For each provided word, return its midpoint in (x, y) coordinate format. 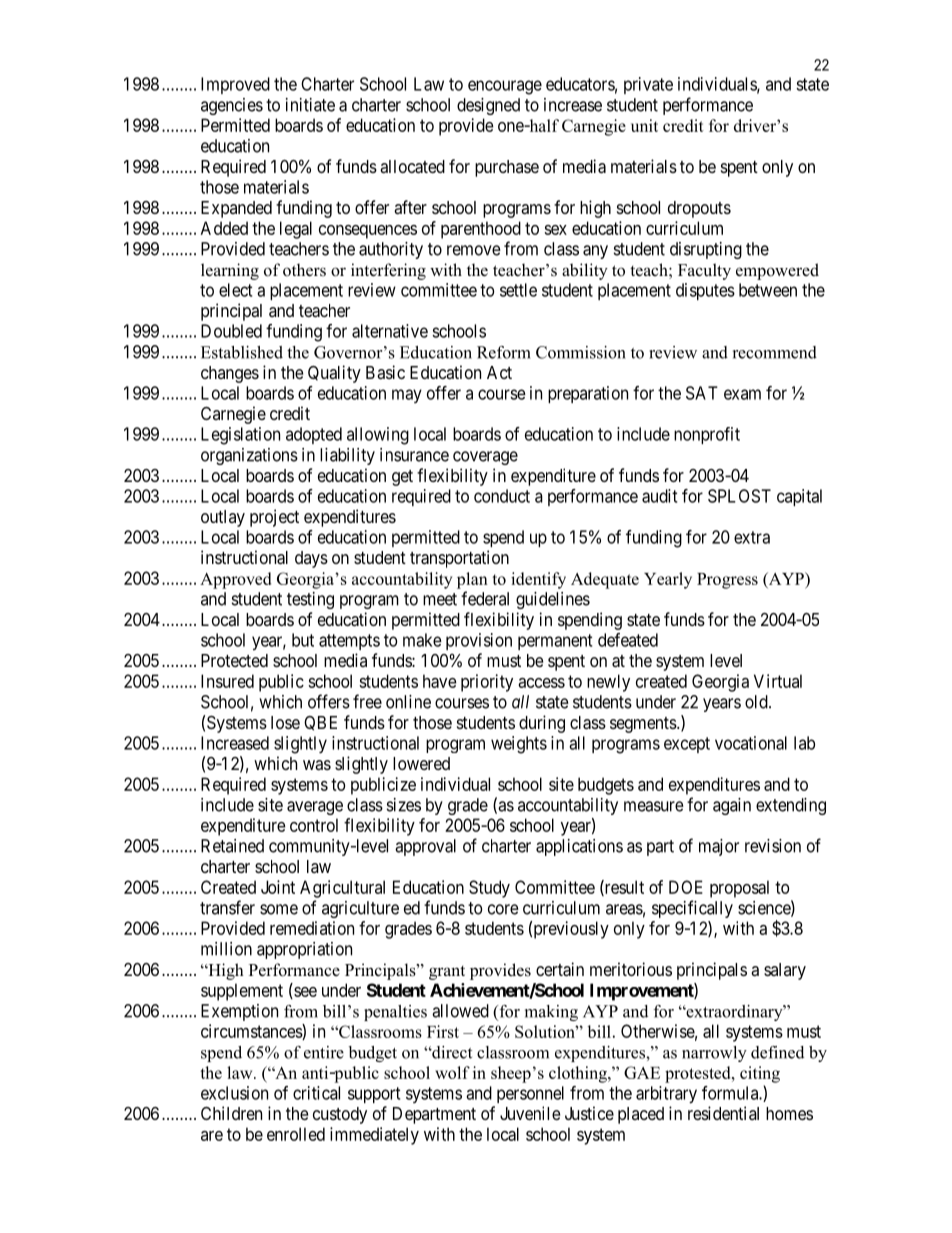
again (732, 806)
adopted (314, 435)
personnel (530, 1094)
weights (519, 745)
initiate (310, 105)
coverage (485, 458)
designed (488, 106)
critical (316, 1093)
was (317, 765)
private (648, 85)
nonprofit (707, 435)
